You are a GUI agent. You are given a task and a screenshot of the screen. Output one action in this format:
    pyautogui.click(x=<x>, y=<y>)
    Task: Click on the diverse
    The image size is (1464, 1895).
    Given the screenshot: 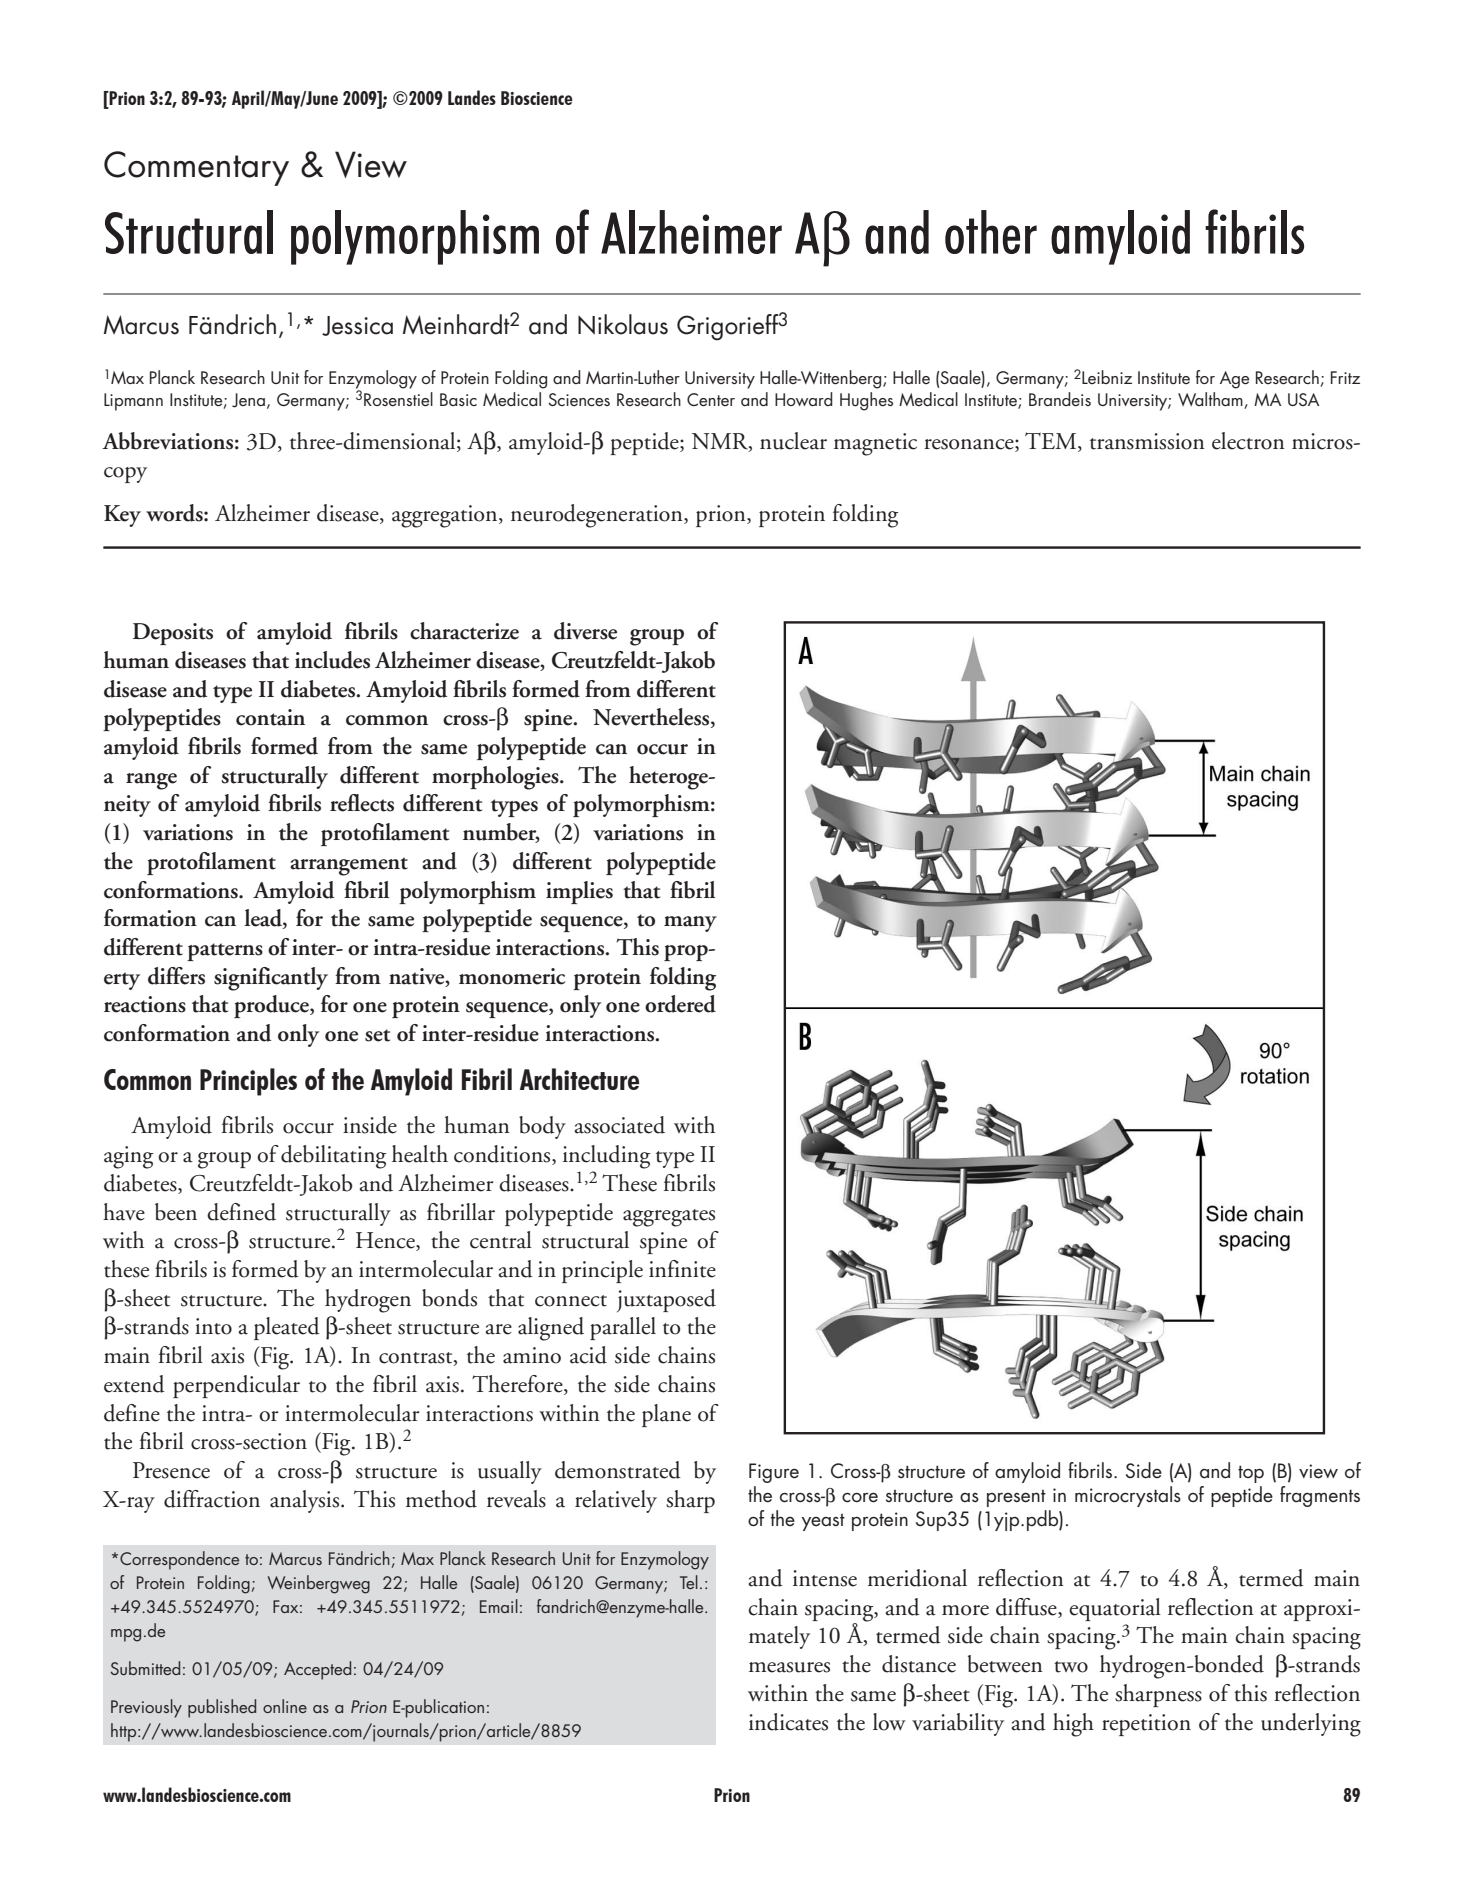 What is the action you would take?
    pyautogui.click(x=585, y=631)
